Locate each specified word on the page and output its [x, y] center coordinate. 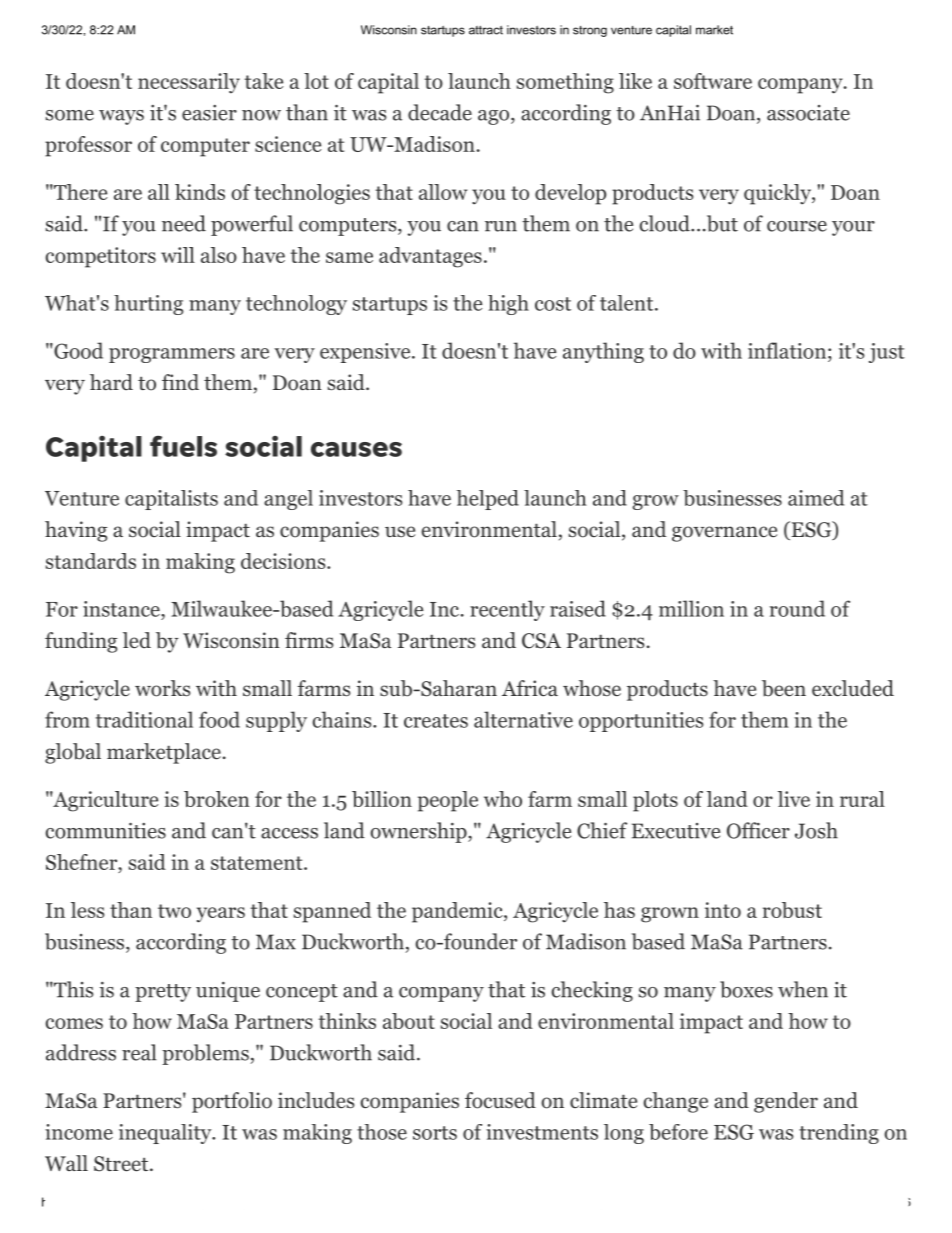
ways [121, 117]
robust [792, 910]
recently [507, 610]
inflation [787, 350]
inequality [166, 1134]
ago [493, 117]
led [137, 640]
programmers [172, 355]
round [797, 608]
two [174, 911]
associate [808, 113]
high [508, 305]
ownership [419, 832]
